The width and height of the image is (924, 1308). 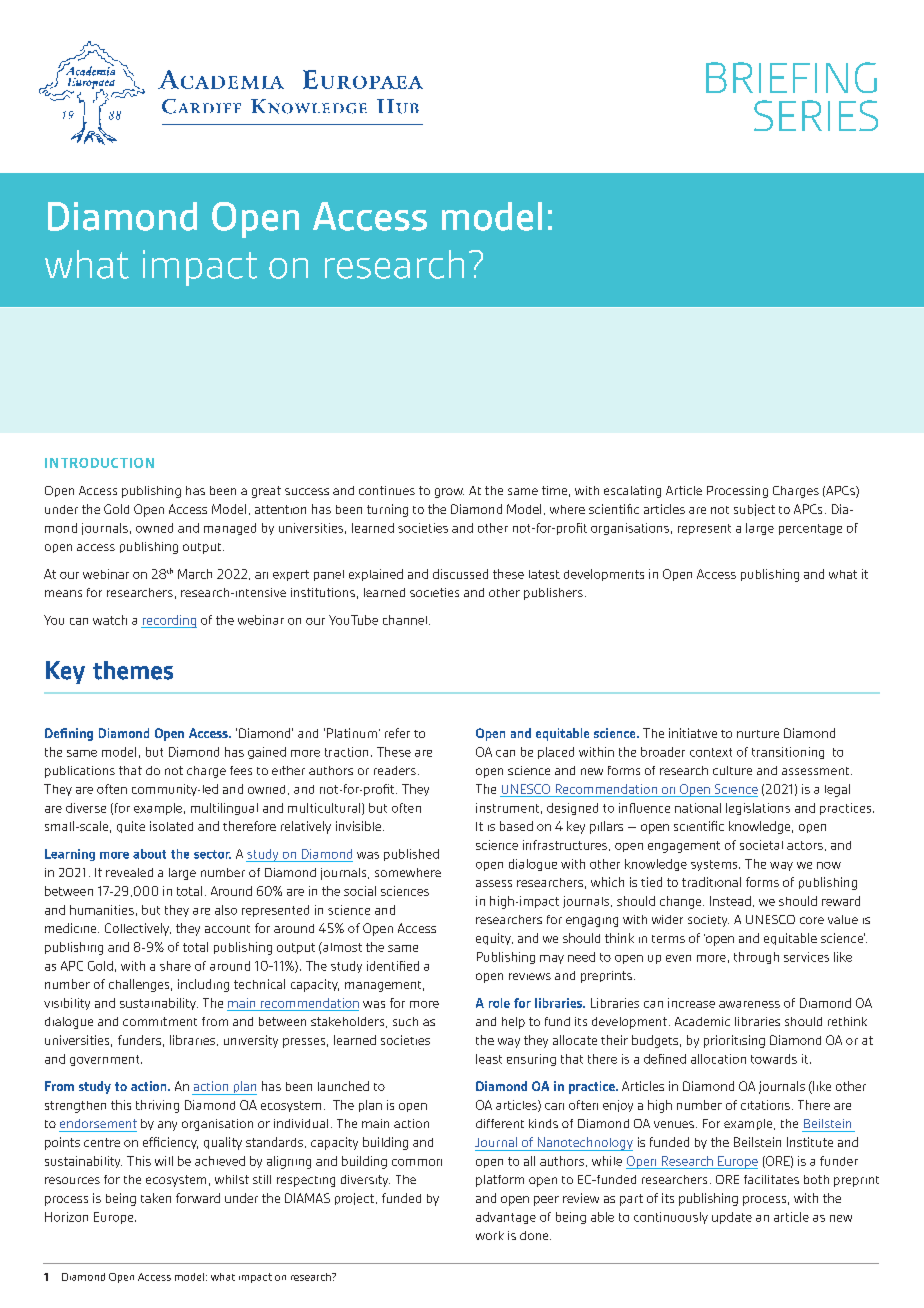 What do you see at coordinates (749, 1004) in the image?
I see `awareness` at bounding box center [749, 1004].
